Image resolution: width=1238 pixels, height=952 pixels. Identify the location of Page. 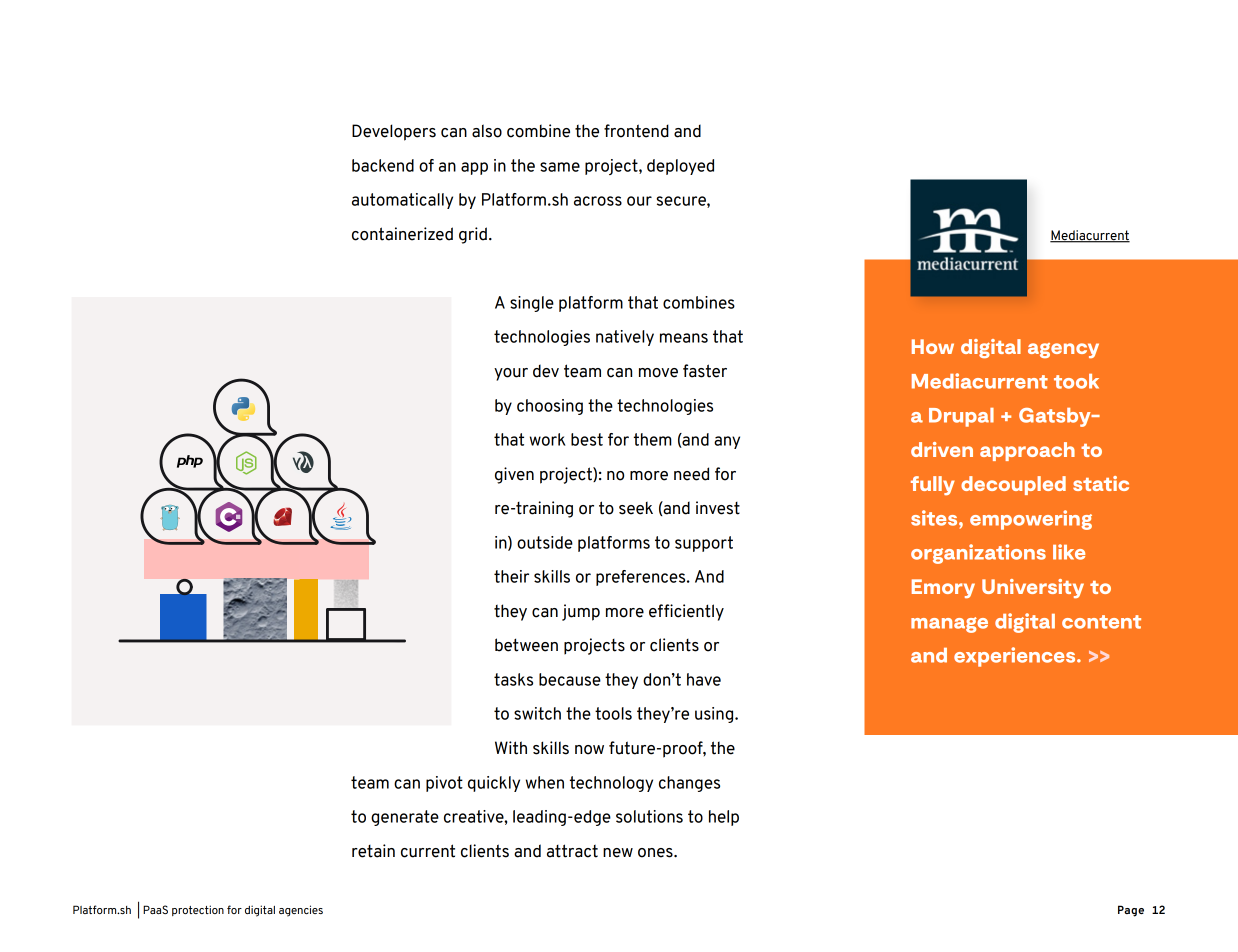
(1131, 911).
